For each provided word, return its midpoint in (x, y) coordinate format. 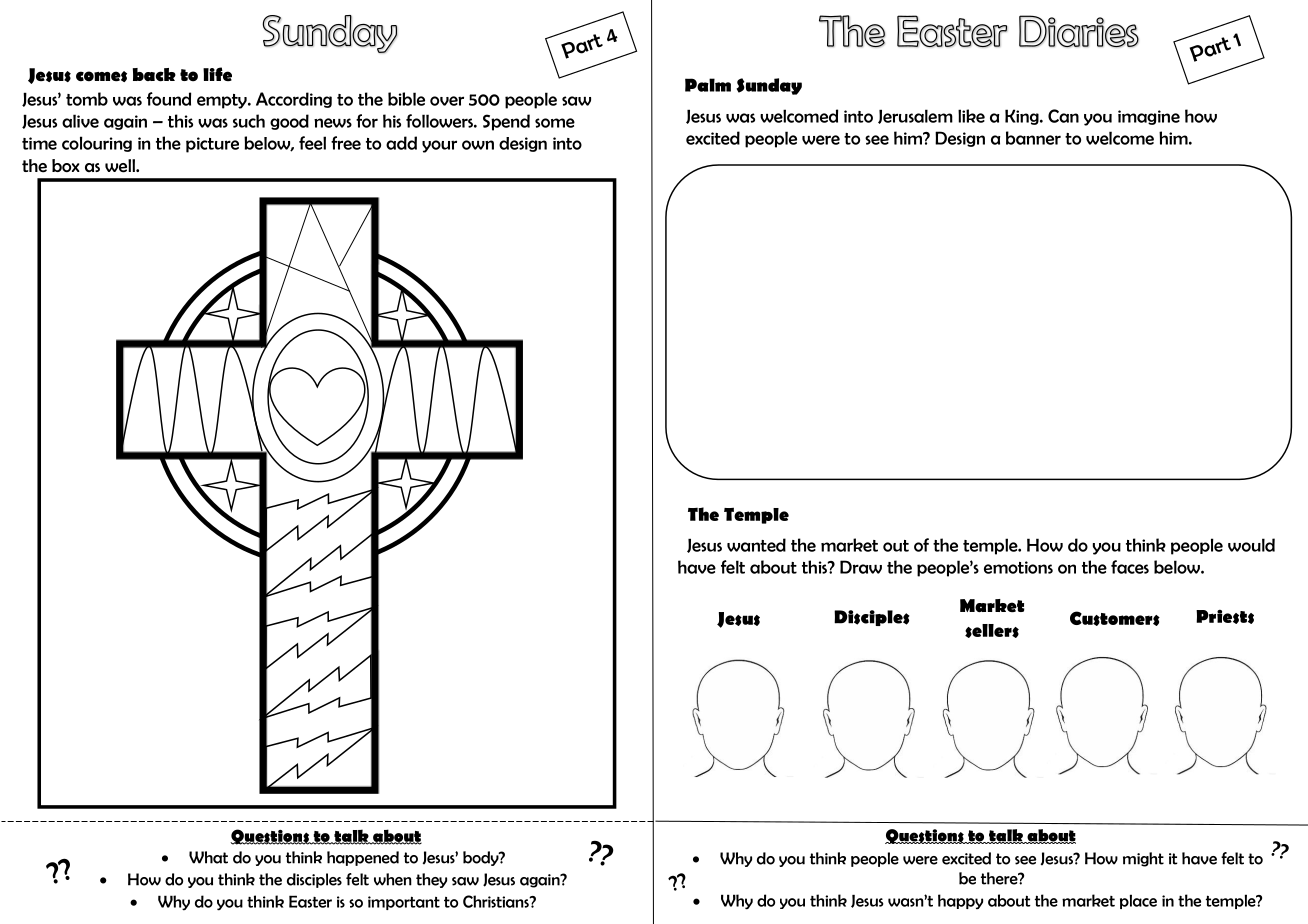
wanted (756, 545)
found (169, 99)
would (1251, 545)
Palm (708, 85)
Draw (861, 567)
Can (1063, 116)
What (208, 857)
